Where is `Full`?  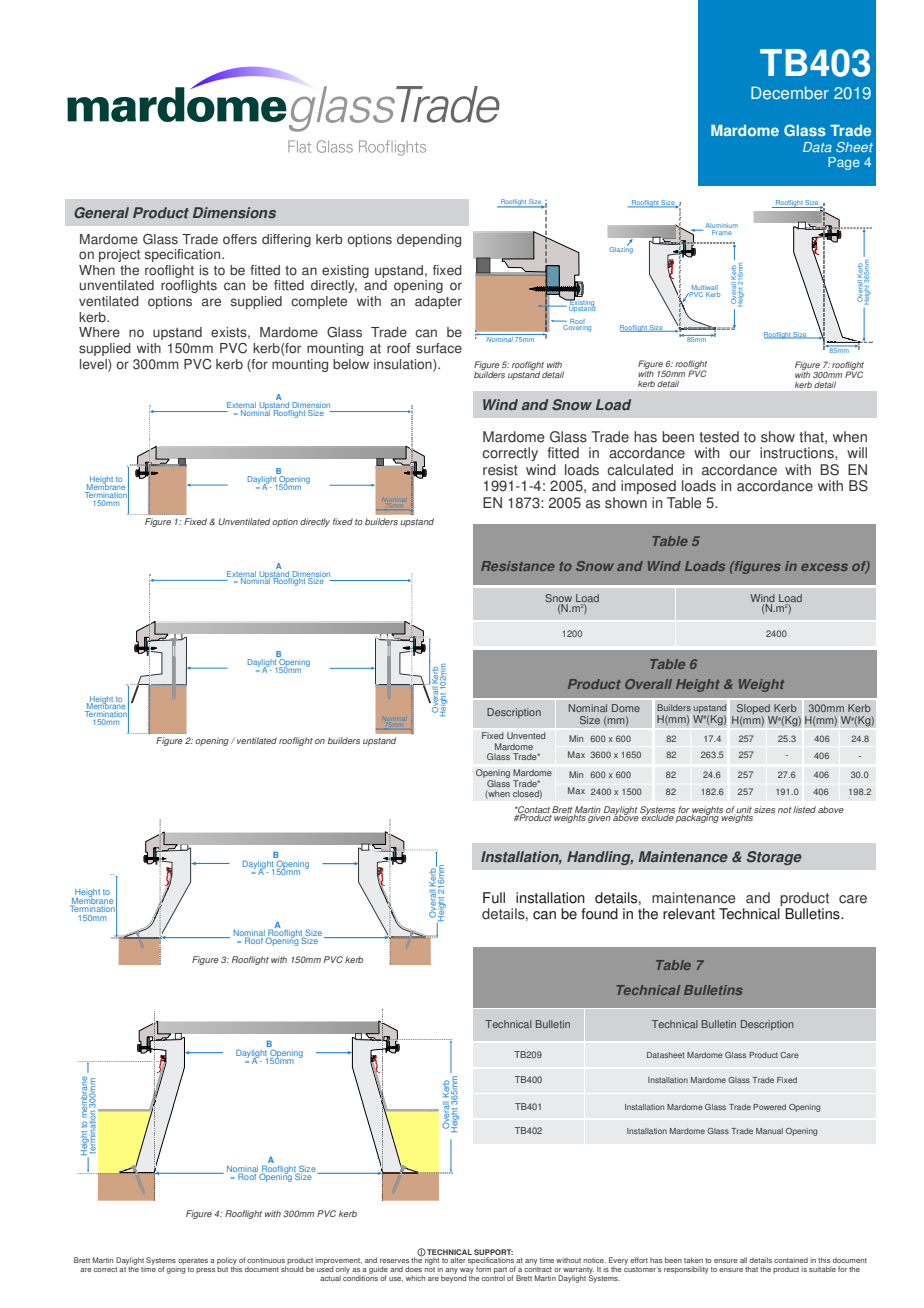 Full is located at coordinates (494, 898).
